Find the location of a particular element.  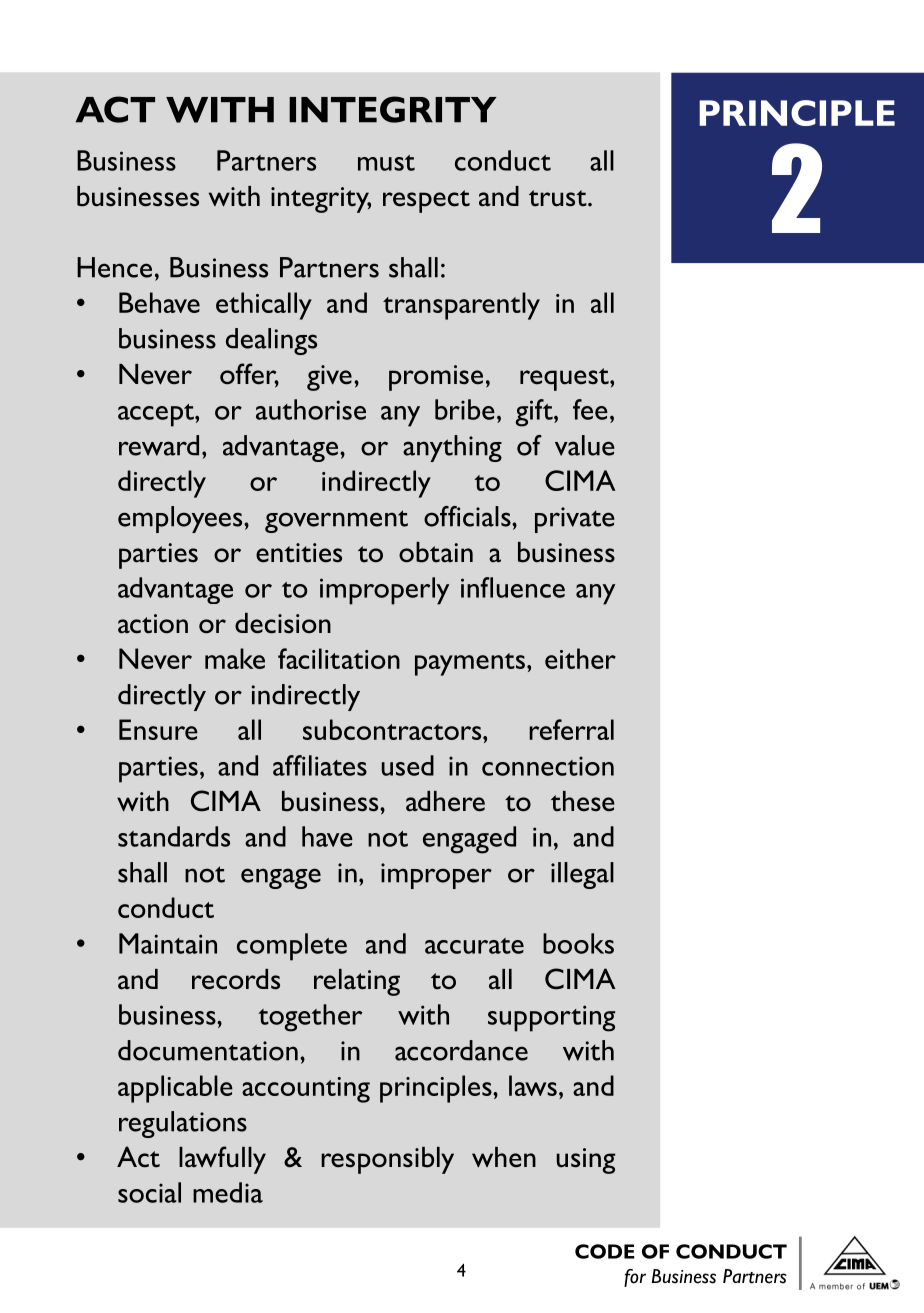

must is located at coordinates (386, 163).
